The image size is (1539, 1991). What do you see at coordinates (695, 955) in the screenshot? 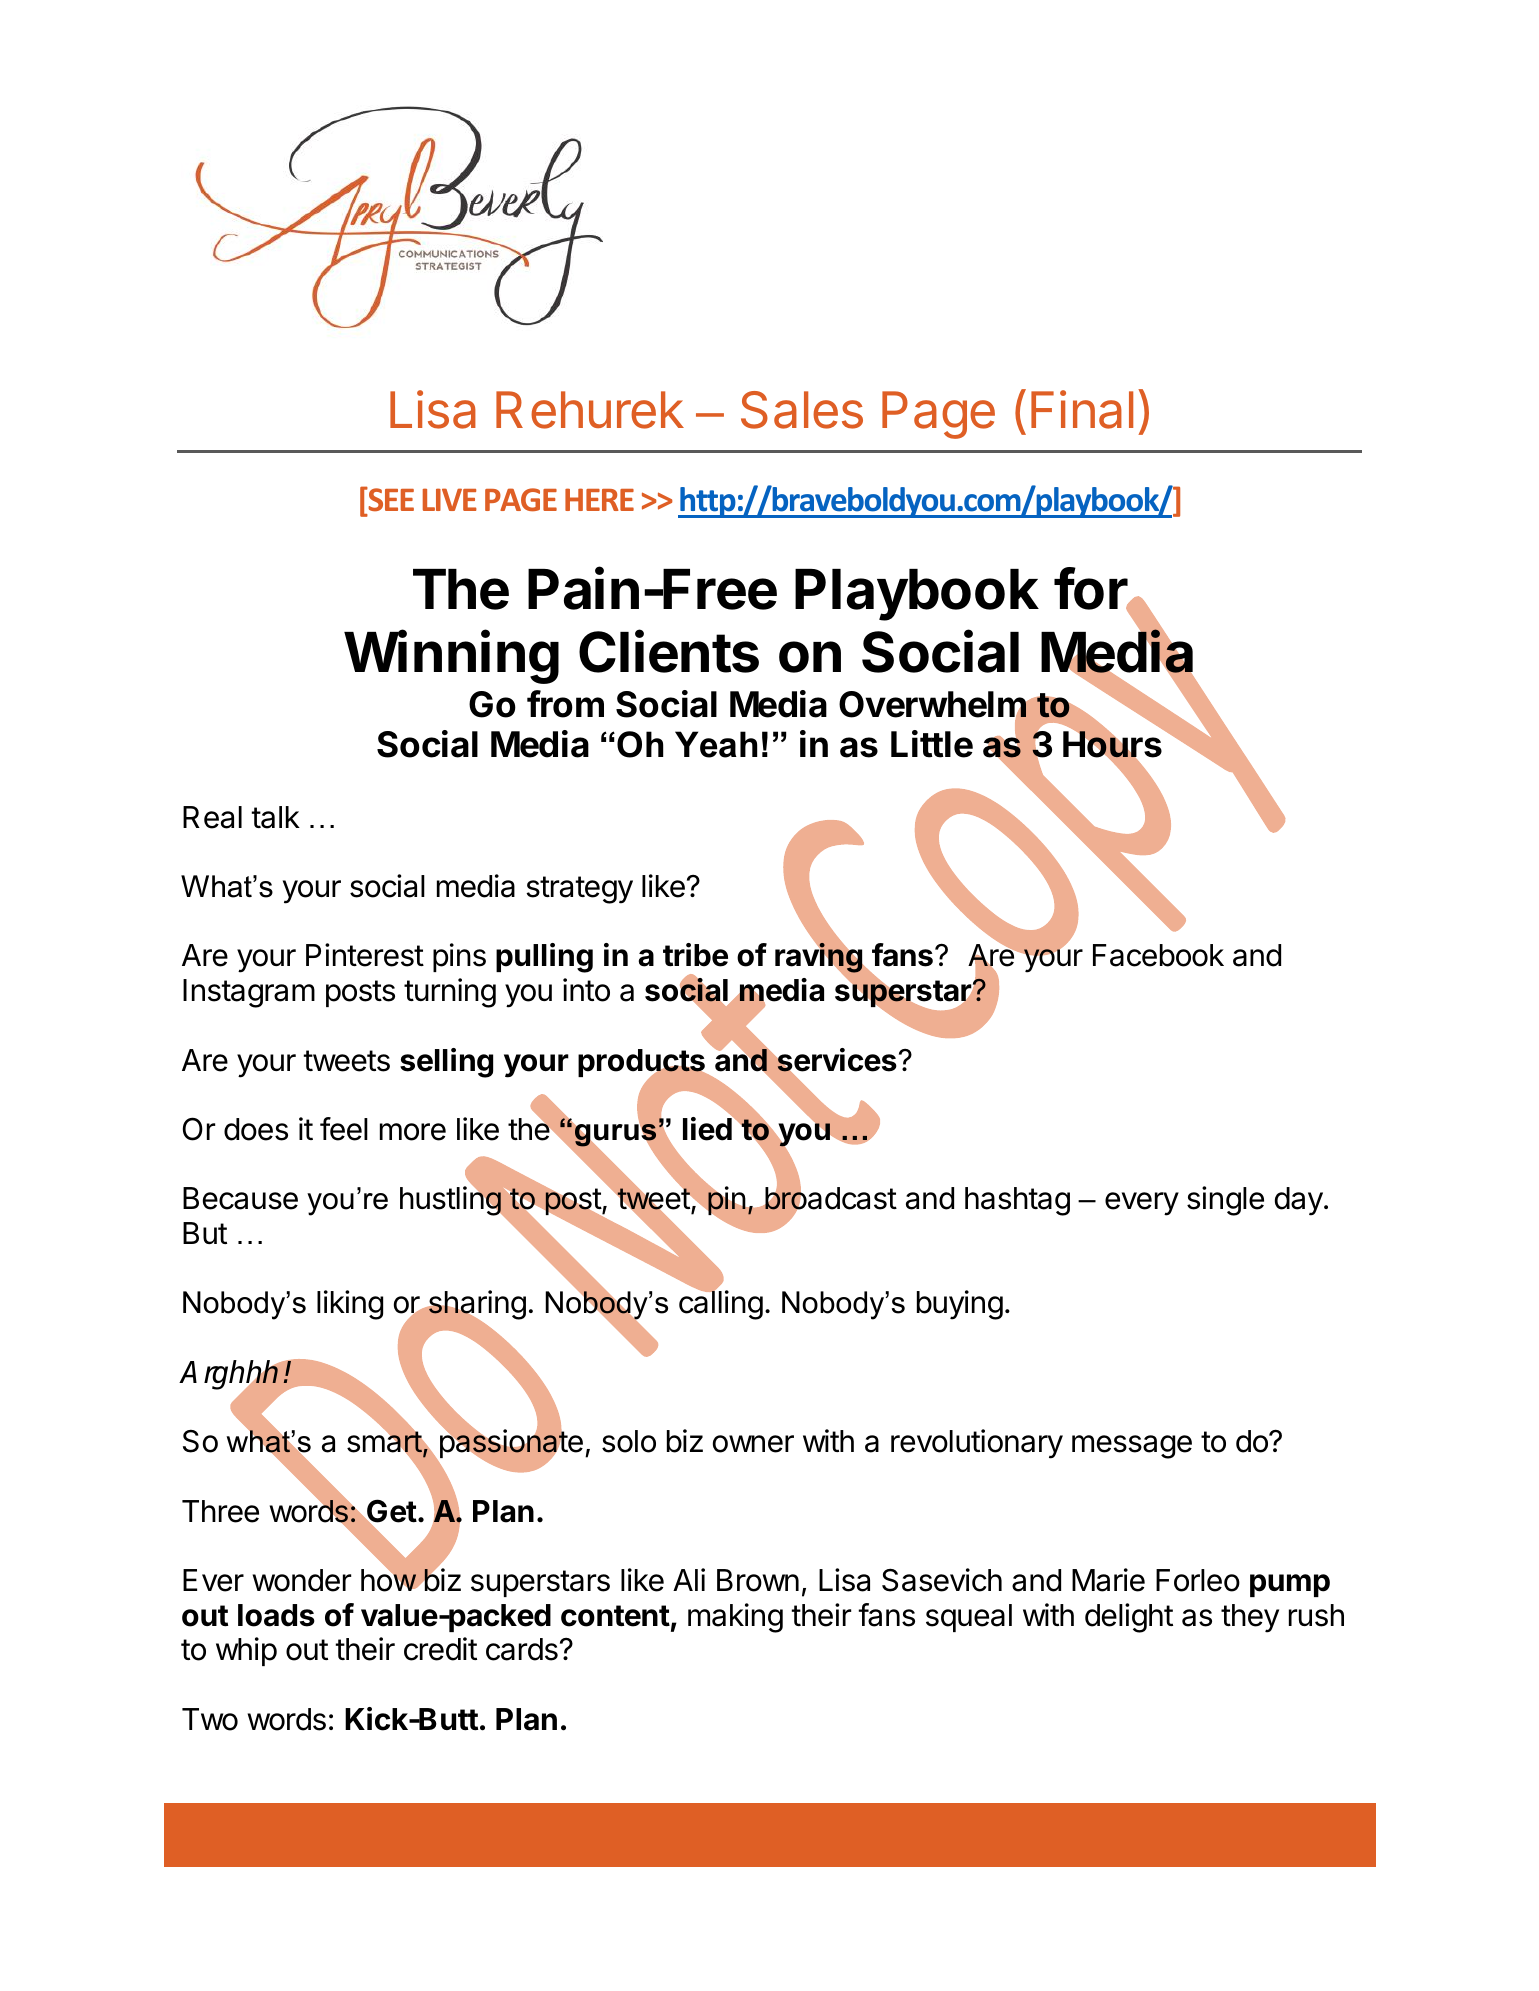
I see `tribe` at bounding box center [695, 955].
